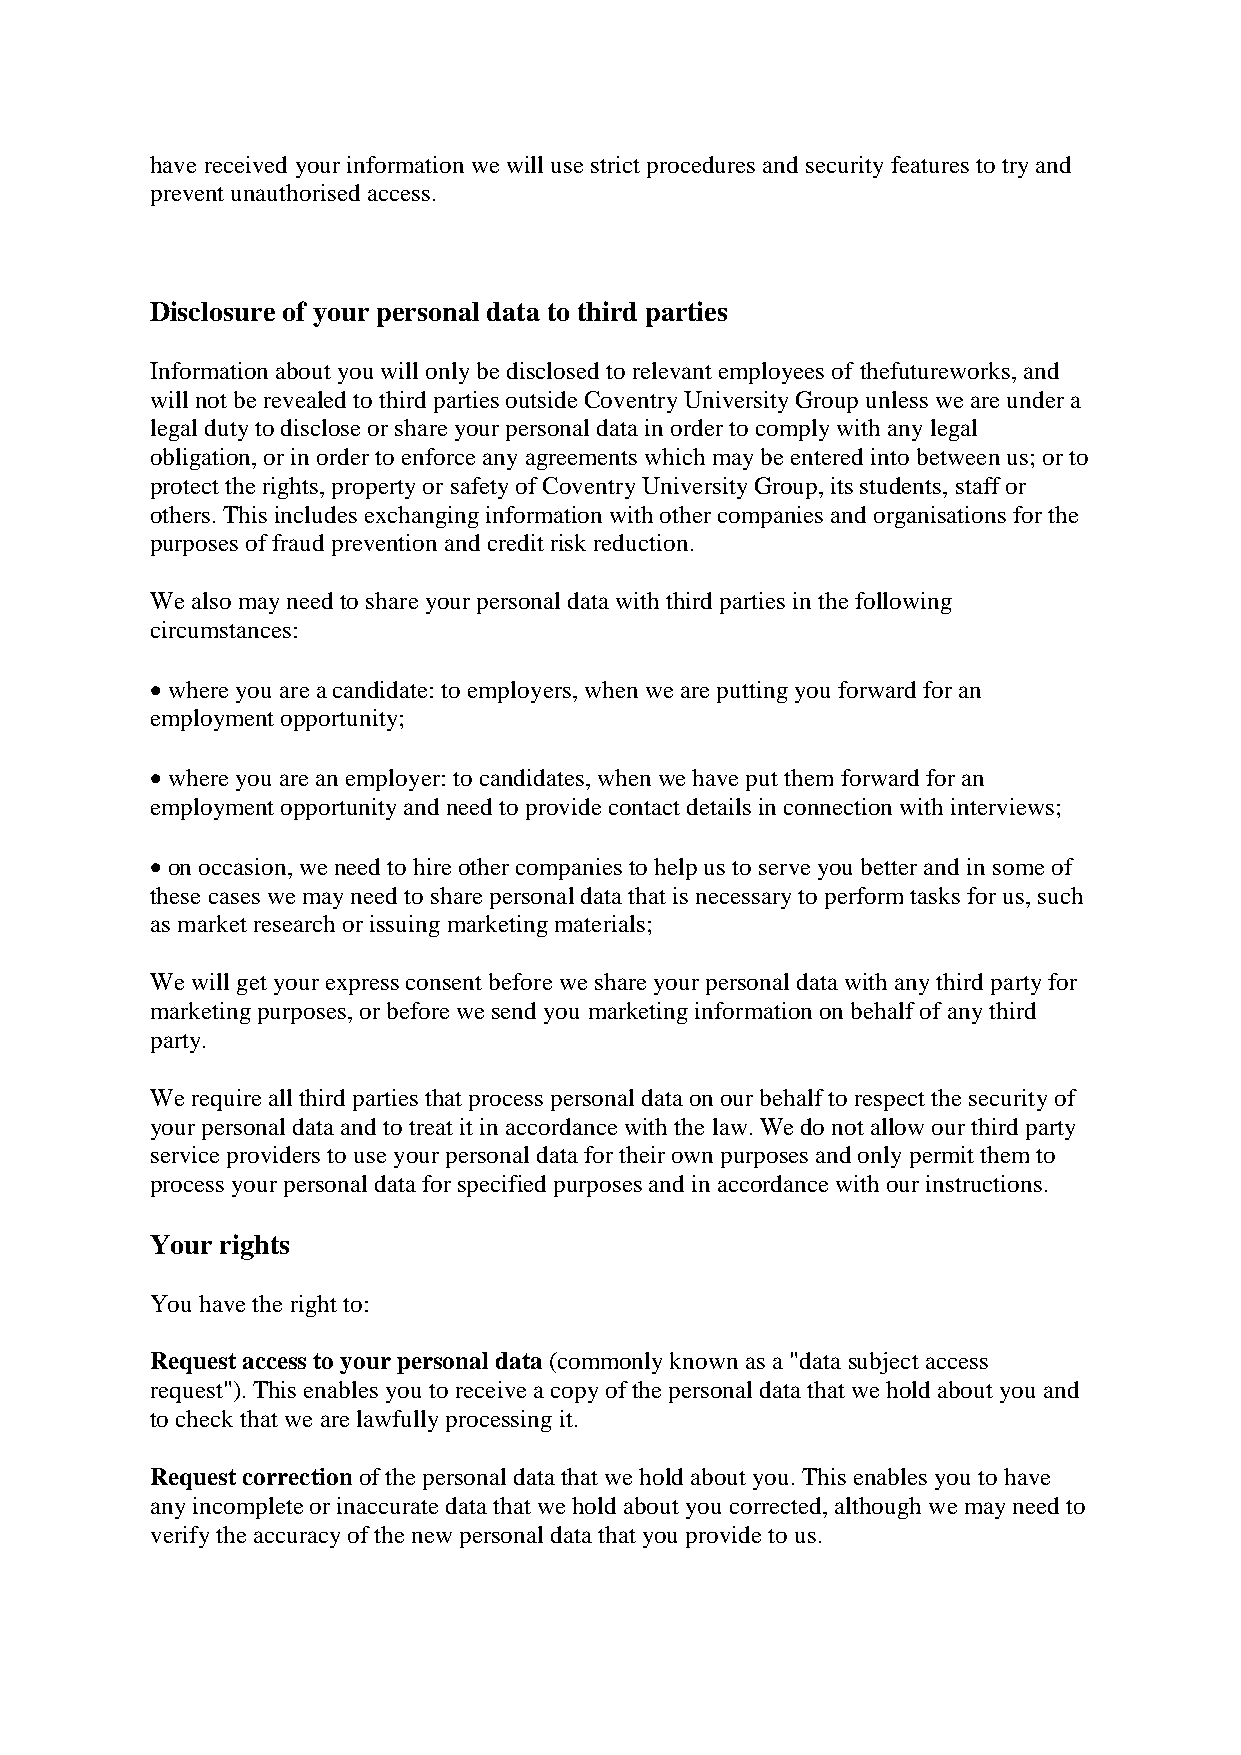  Describe the element at coordinates (675, 869) in the document. I see `help` at that location.
